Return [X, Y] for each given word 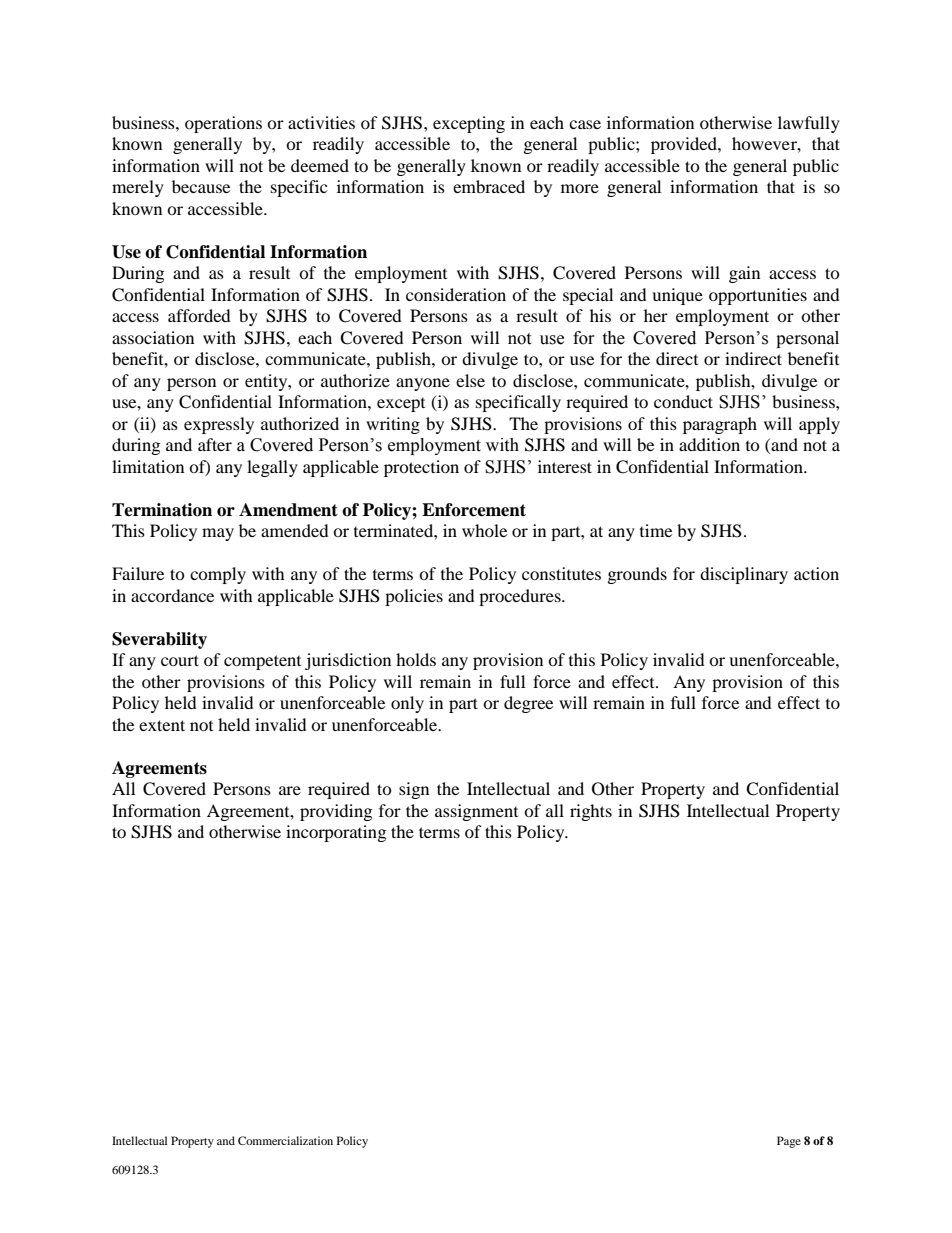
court [180, 660]
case [585, 124]
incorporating [336, 833]
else [470, 380]
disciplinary [744, 575]
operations [223, 124]
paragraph [720, 425]
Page [789, 1142]
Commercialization [285, 1140]
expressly [219, 425]
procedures [521, 597]
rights [591, 812]
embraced [489, 186]
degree [528, 704]
